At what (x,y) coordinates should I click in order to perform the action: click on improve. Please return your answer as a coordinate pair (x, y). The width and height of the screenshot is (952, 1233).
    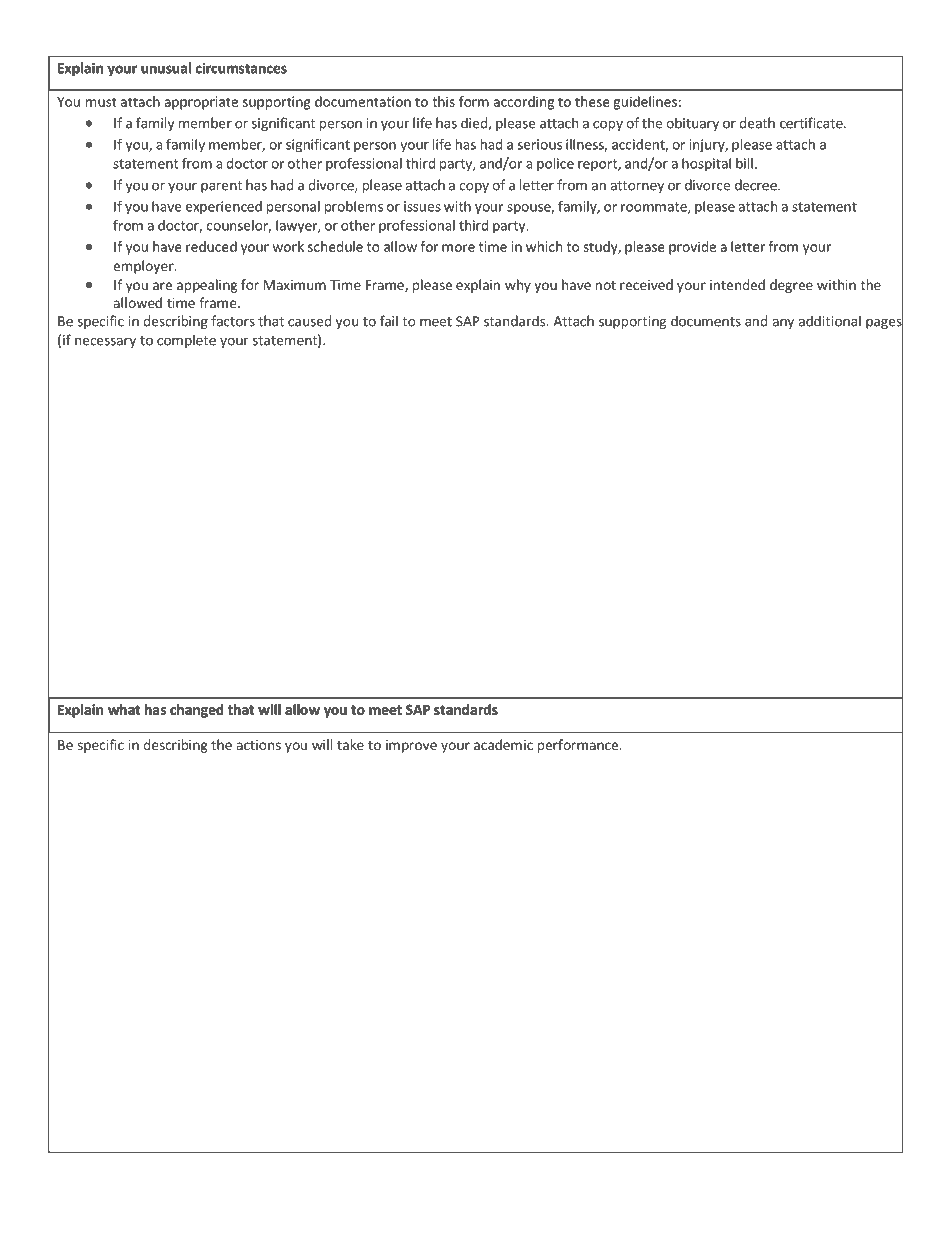
    Looking at the image, I should click on (411, 746).
